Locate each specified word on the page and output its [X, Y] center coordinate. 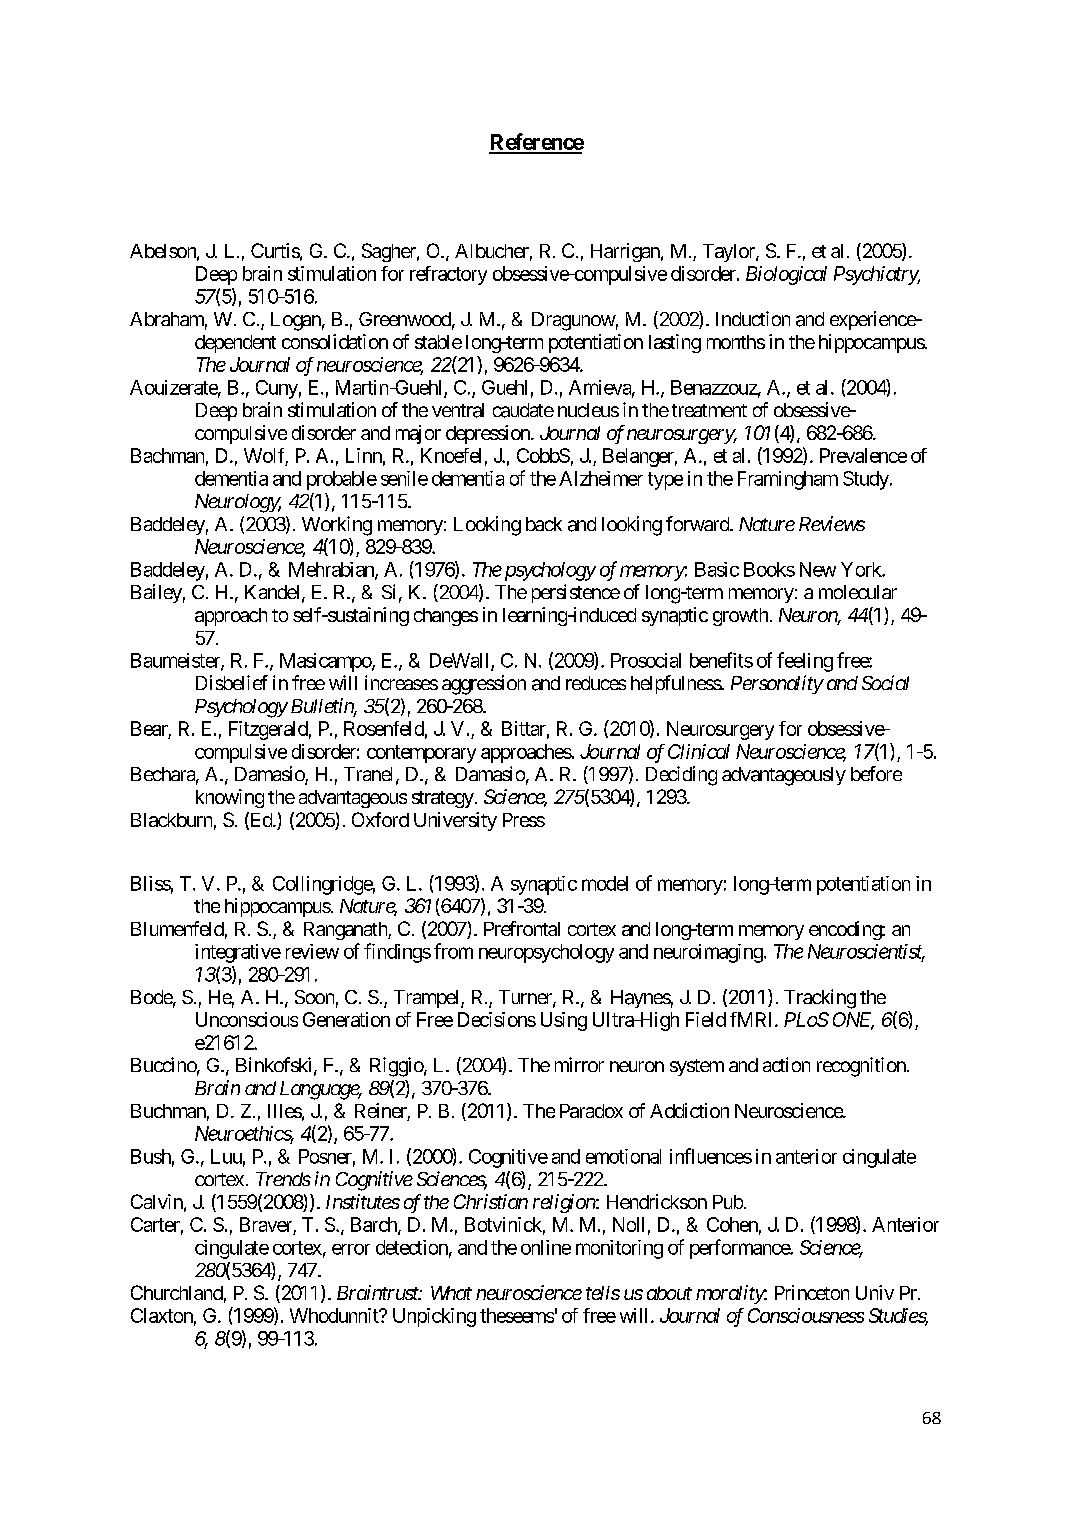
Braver [266, 1224]
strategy [443, 799]
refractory [448, 275]
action [786, 1064]
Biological [786, 275]
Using [564, 1021]
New [818, 569]
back [544, 524]
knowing [230, 798]
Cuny [277, 389]
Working [337, 526]
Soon [314, 997]
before [876, 773]
